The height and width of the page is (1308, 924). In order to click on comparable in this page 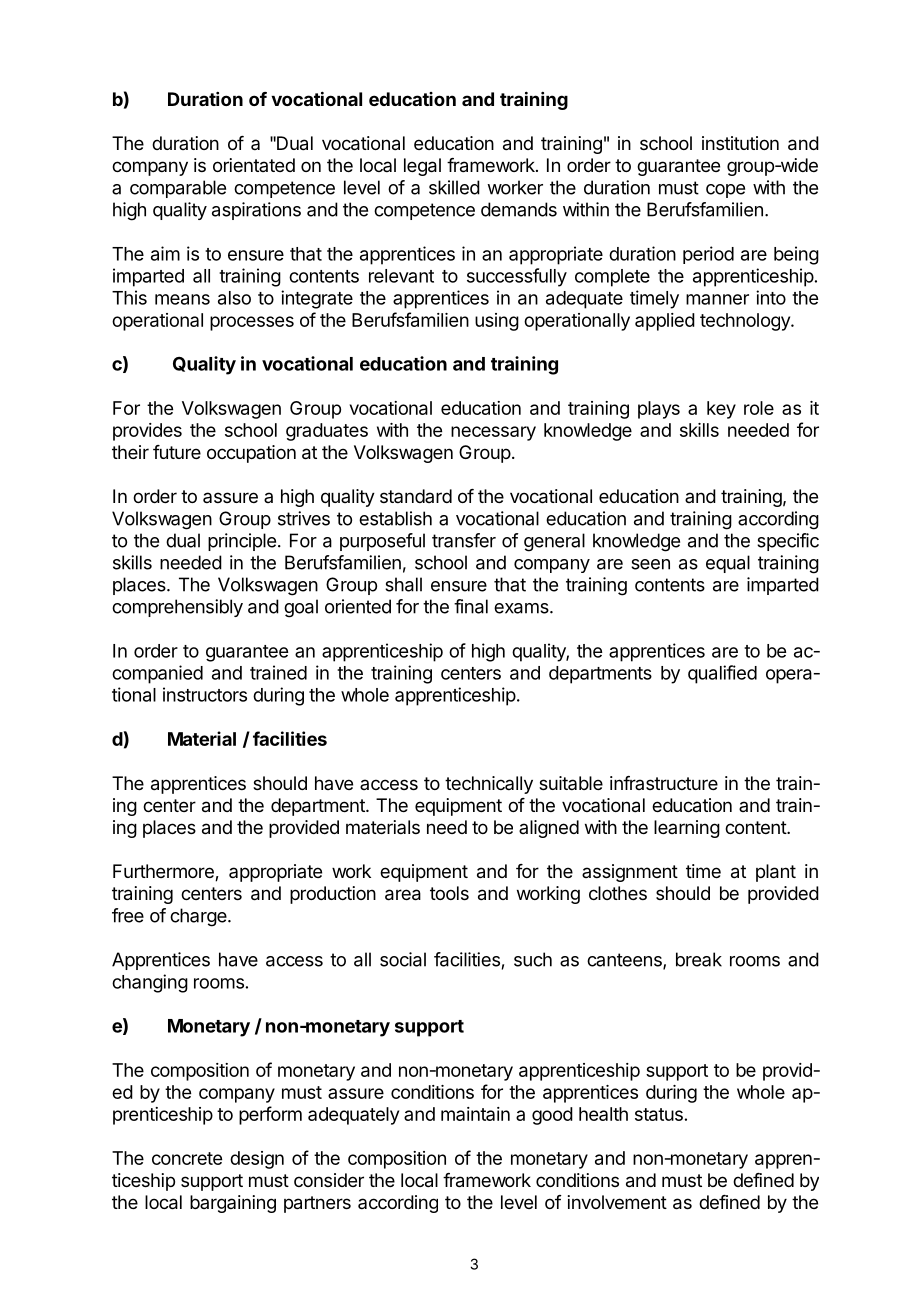, I will do `click(178, 189)`.
